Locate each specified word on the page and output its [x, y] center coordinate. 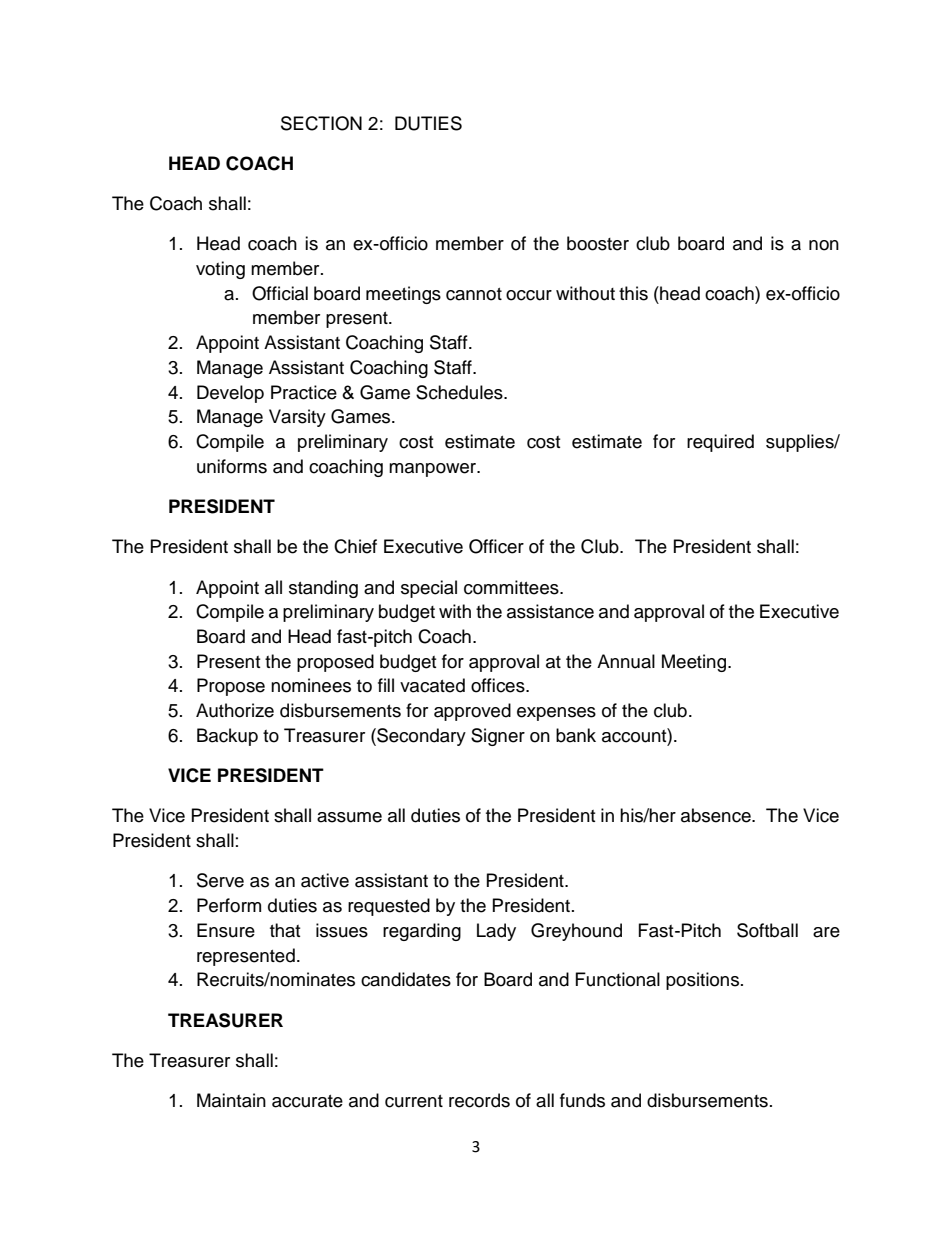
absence [717, 815]
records [479, 1100]
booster [598, 243]
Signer [498, 737]
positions [702, 981]
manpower [433, 470]
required [720, 443]
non [824, 245]
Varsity [297, 418]
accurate [307, 1101]
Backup [227, 737]
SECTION [321, 123]
